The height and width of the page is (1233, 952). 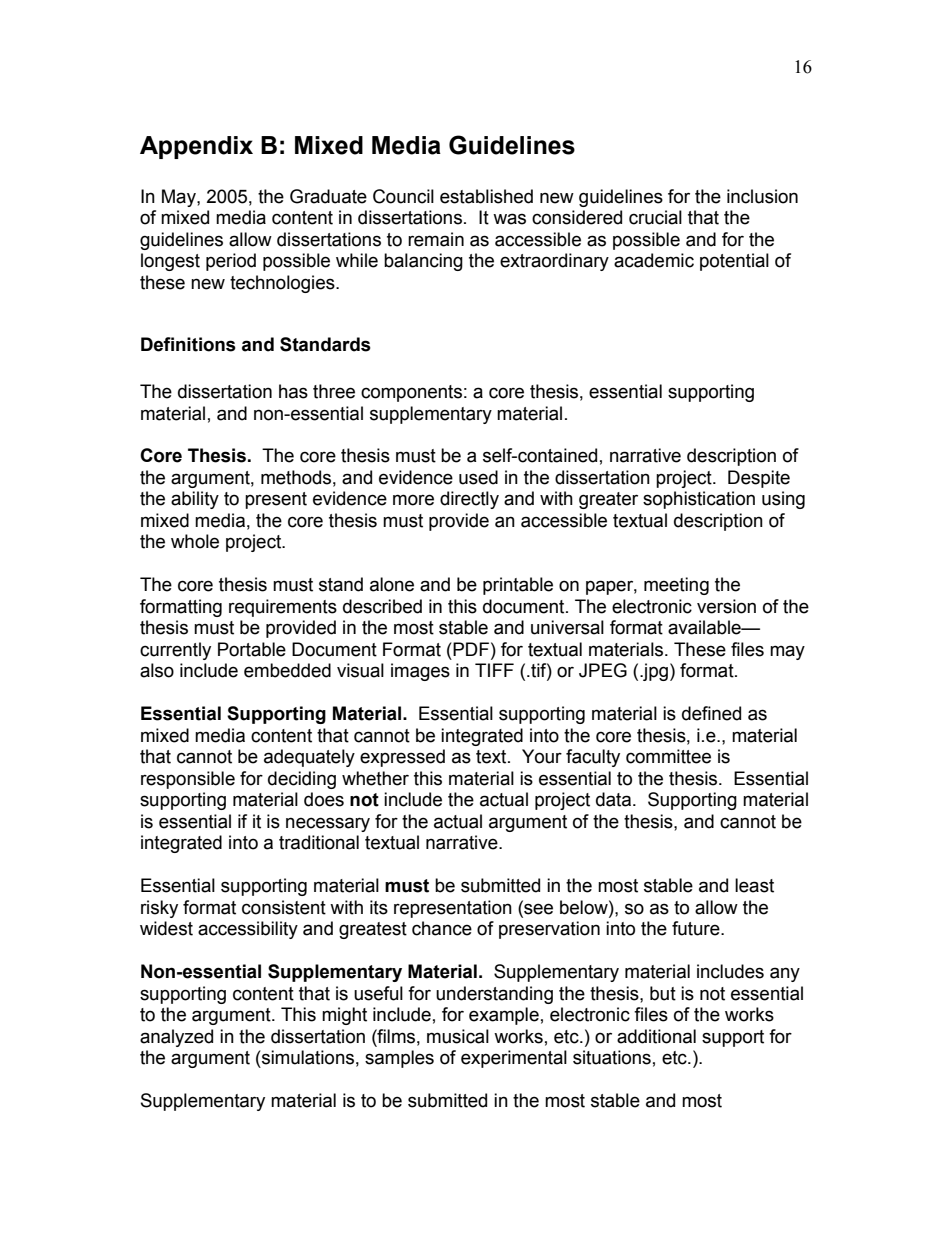 I want to click on printable, so click(x=518, y=586).
